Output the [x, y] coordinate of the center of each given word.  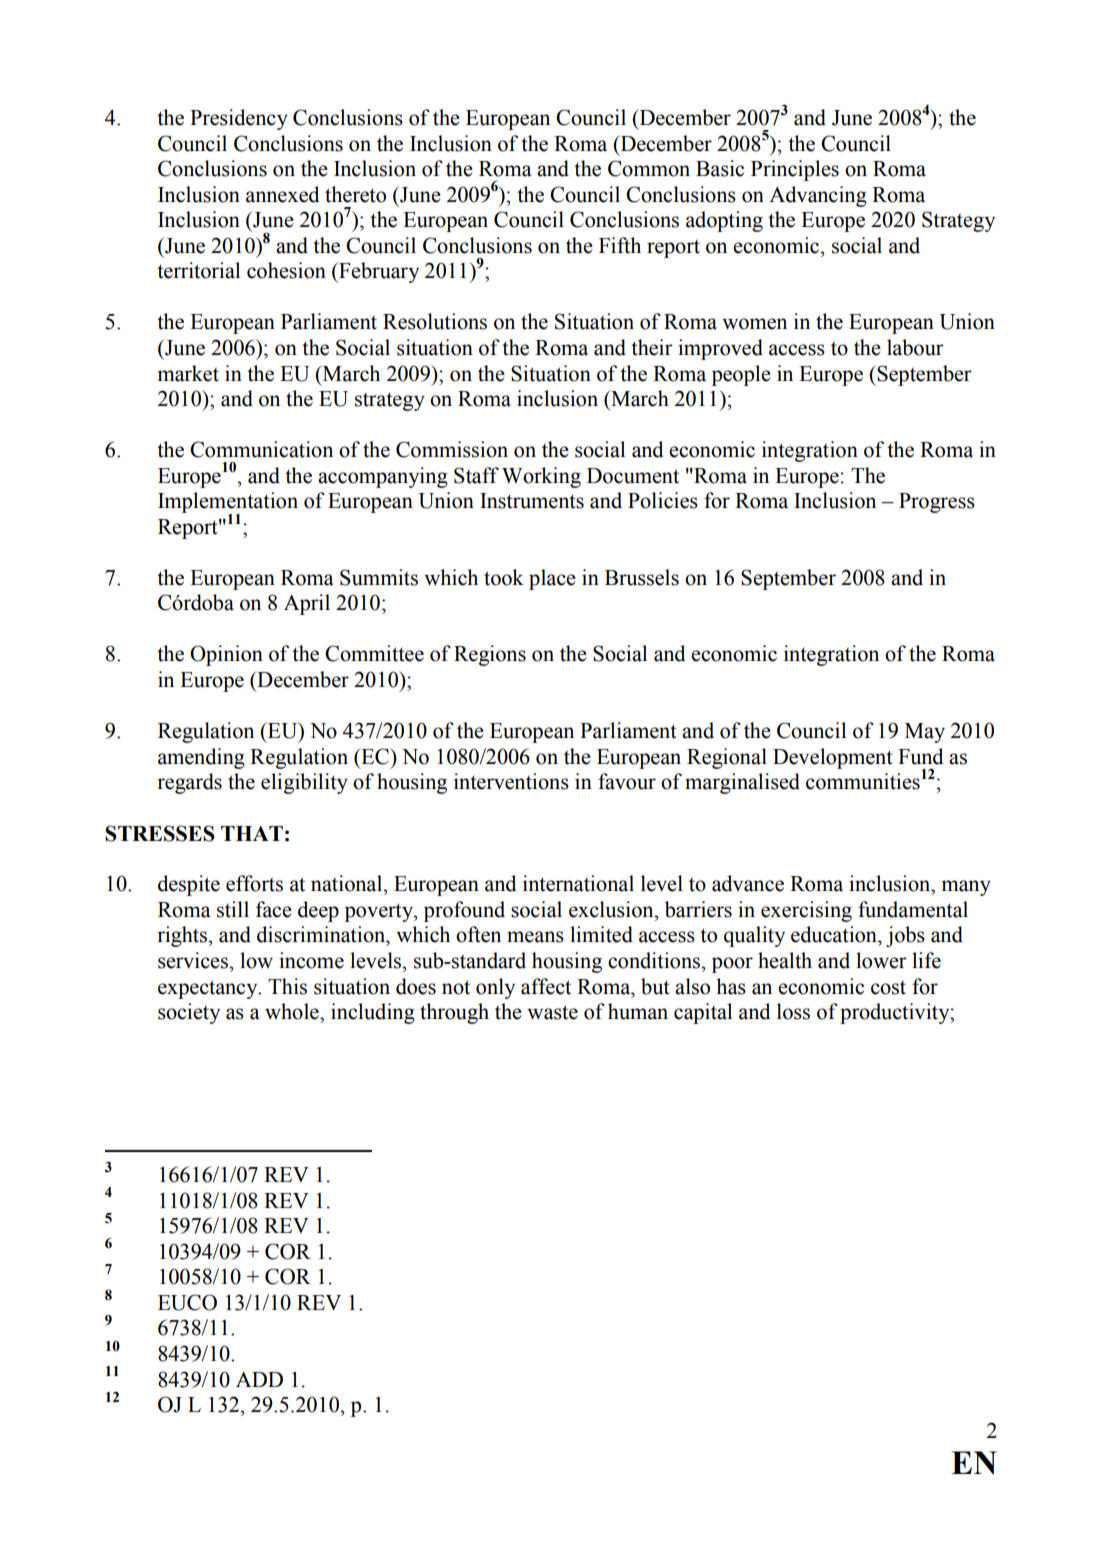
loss [793, 1011]
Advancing [818, 196]
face [274, 909]
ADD [259, 1379]
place [552, 579]
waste [552, 1012]
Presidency [239, 119]
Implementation [228, 503]
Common [649, 168]
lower [881, 960]
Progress [937, 503]
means [535, 937]
